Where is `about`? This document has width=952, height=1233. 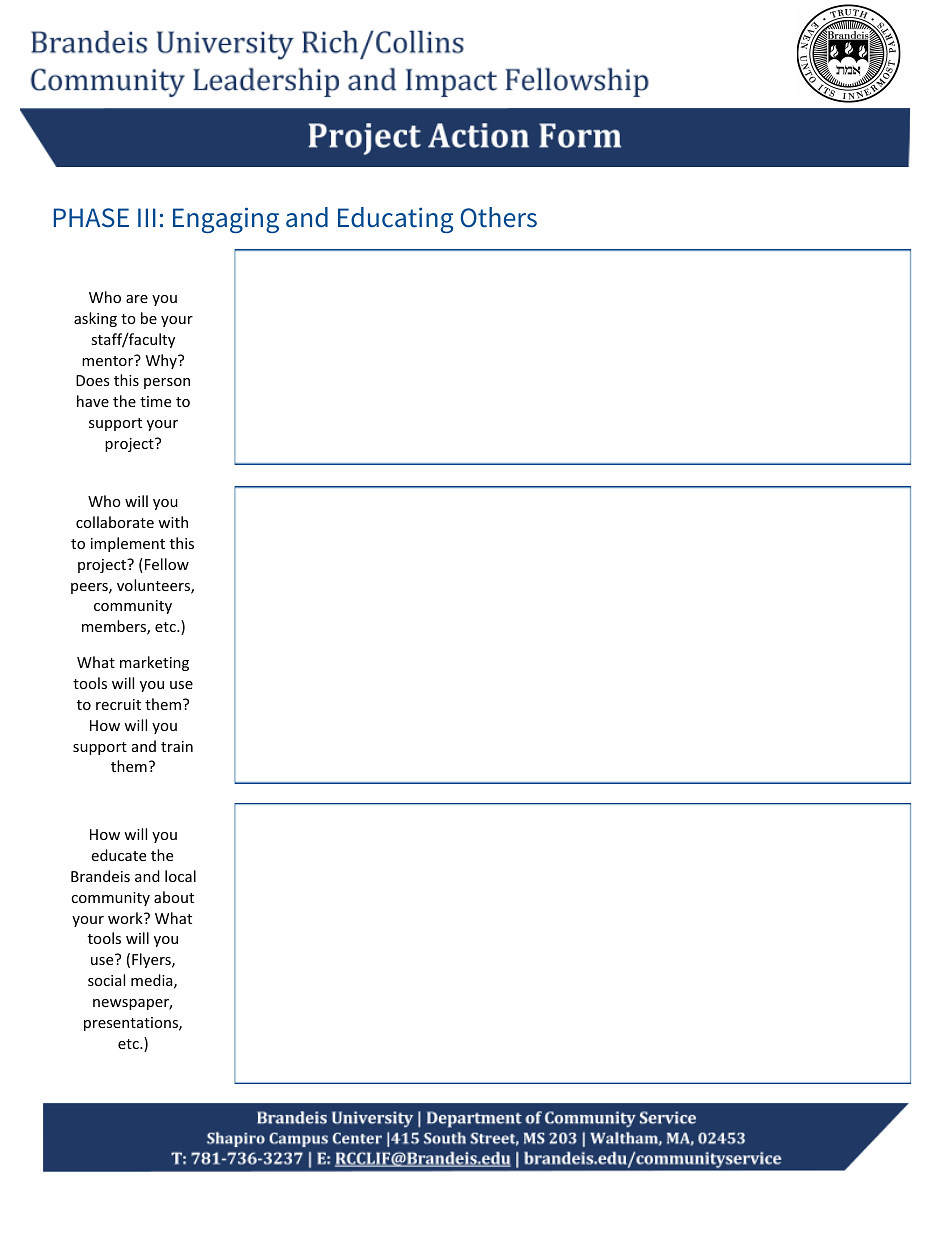
about is located at coordinates (174, 897).
